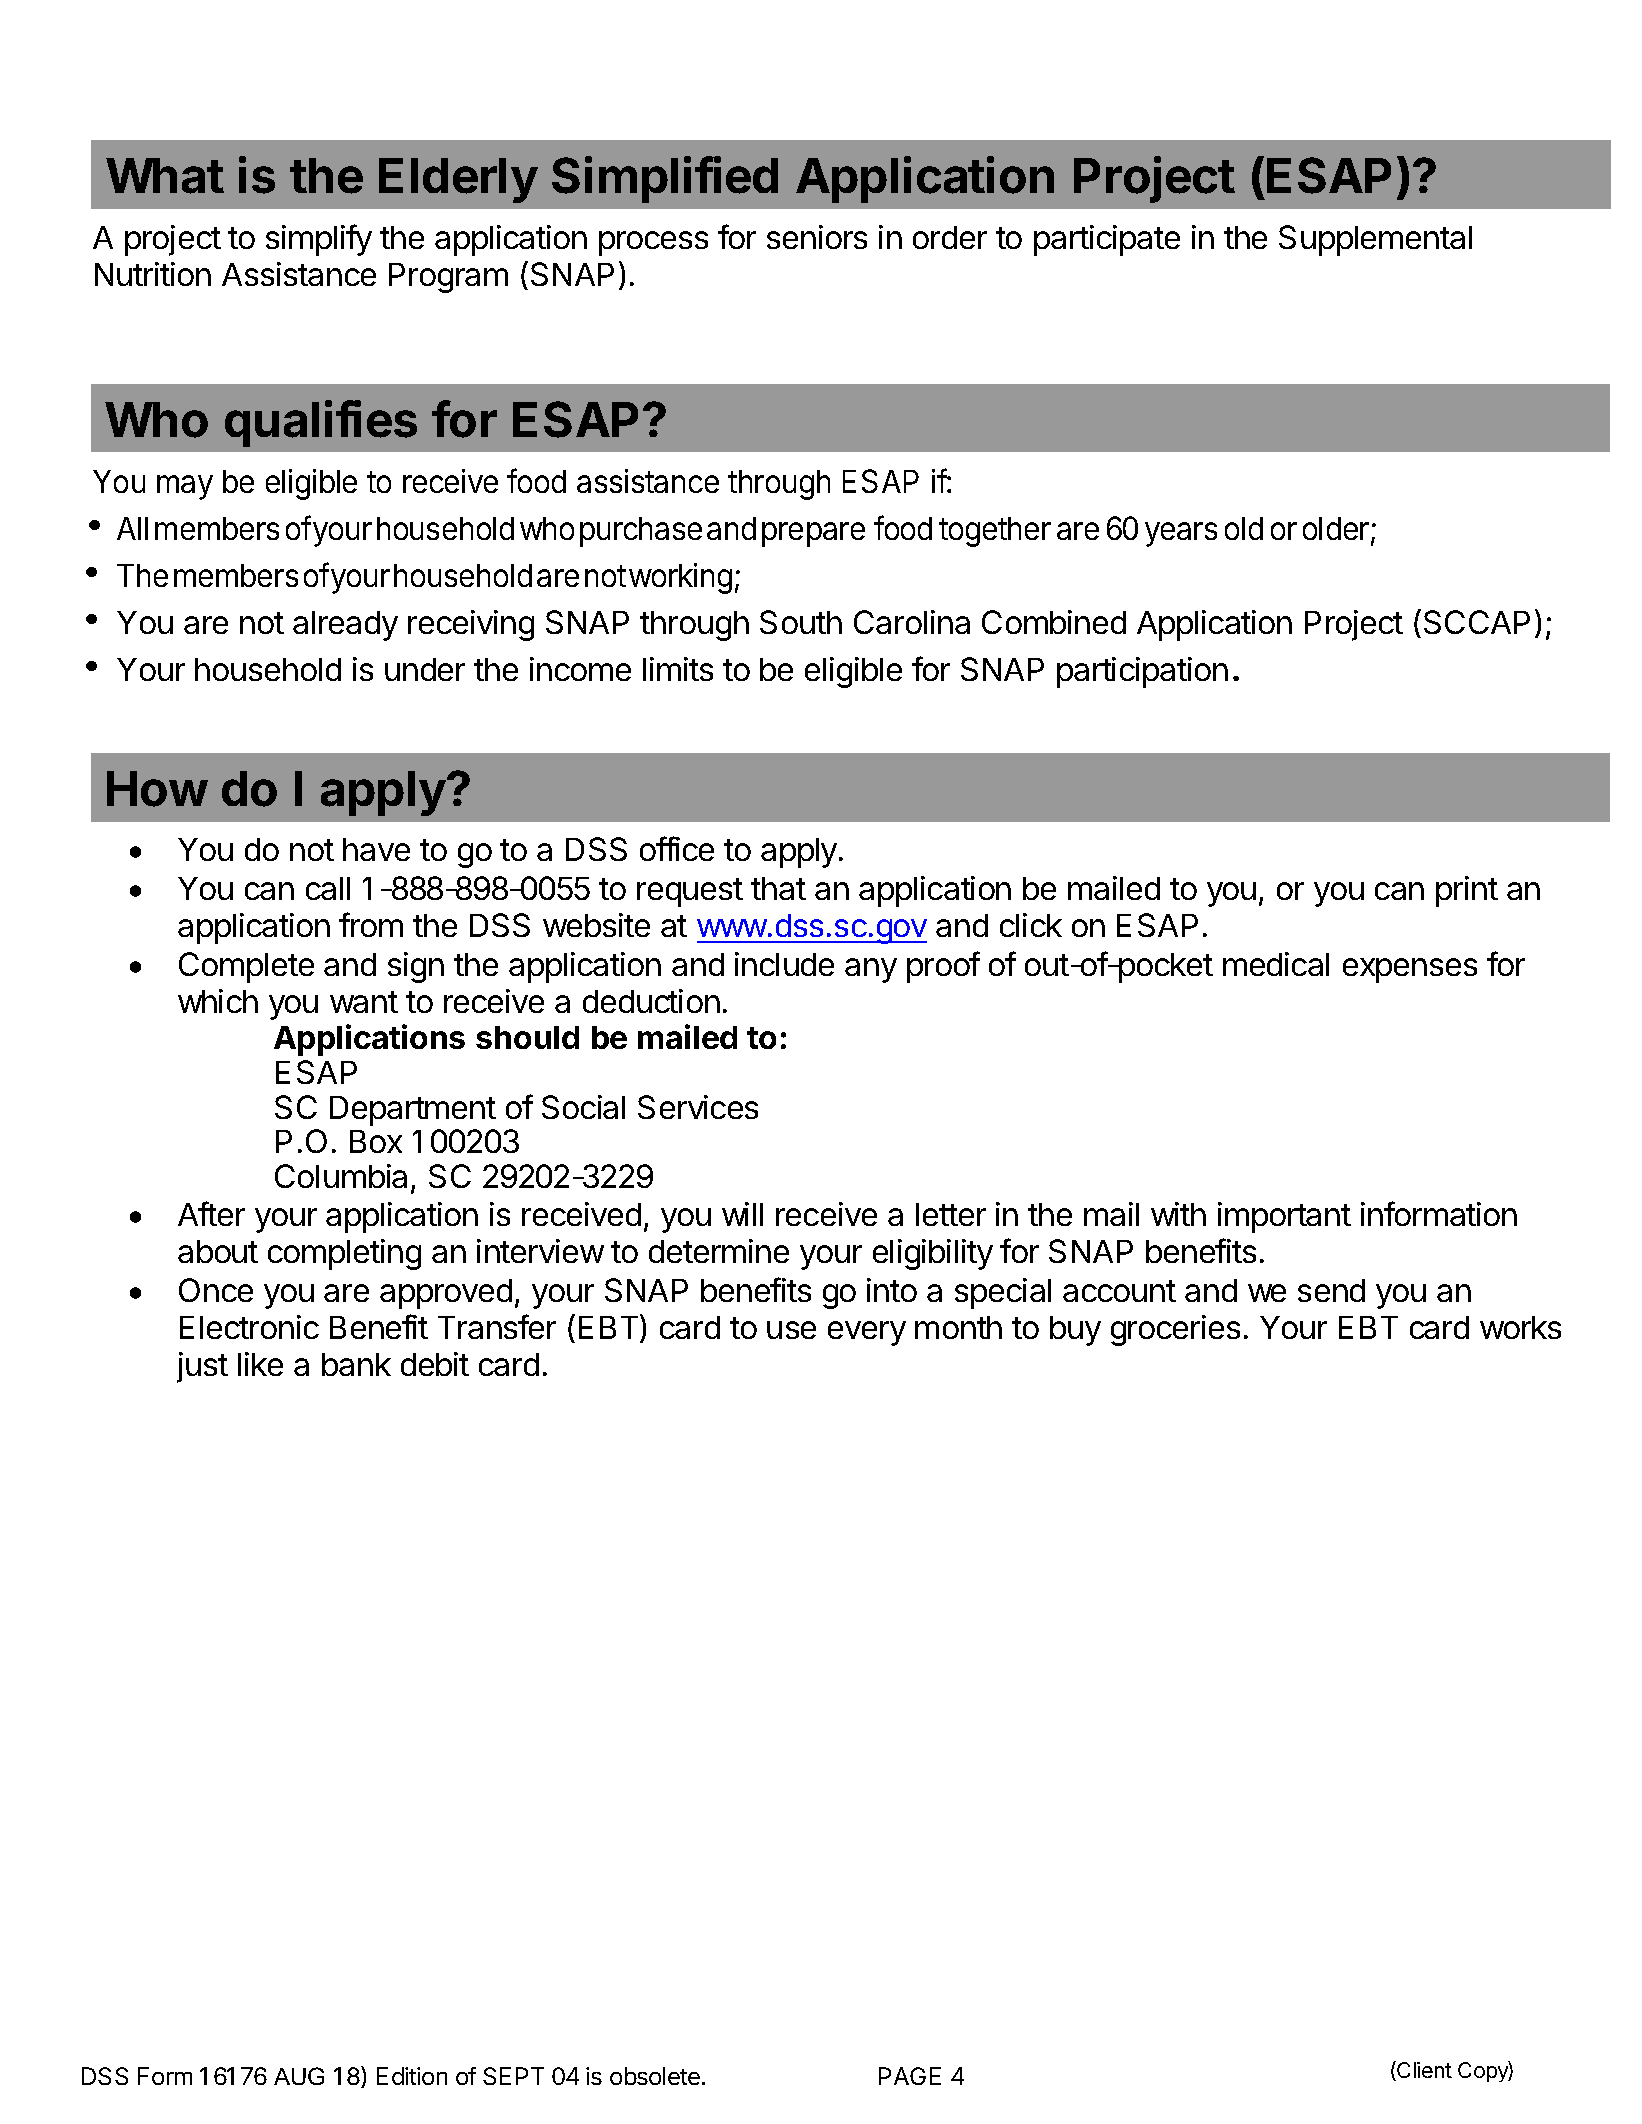 Image resolution: width=1642 pixels, height=2124 pixels. Describe the element at coordinates (299, 2076) in the page. I see `AUG` at that location.
